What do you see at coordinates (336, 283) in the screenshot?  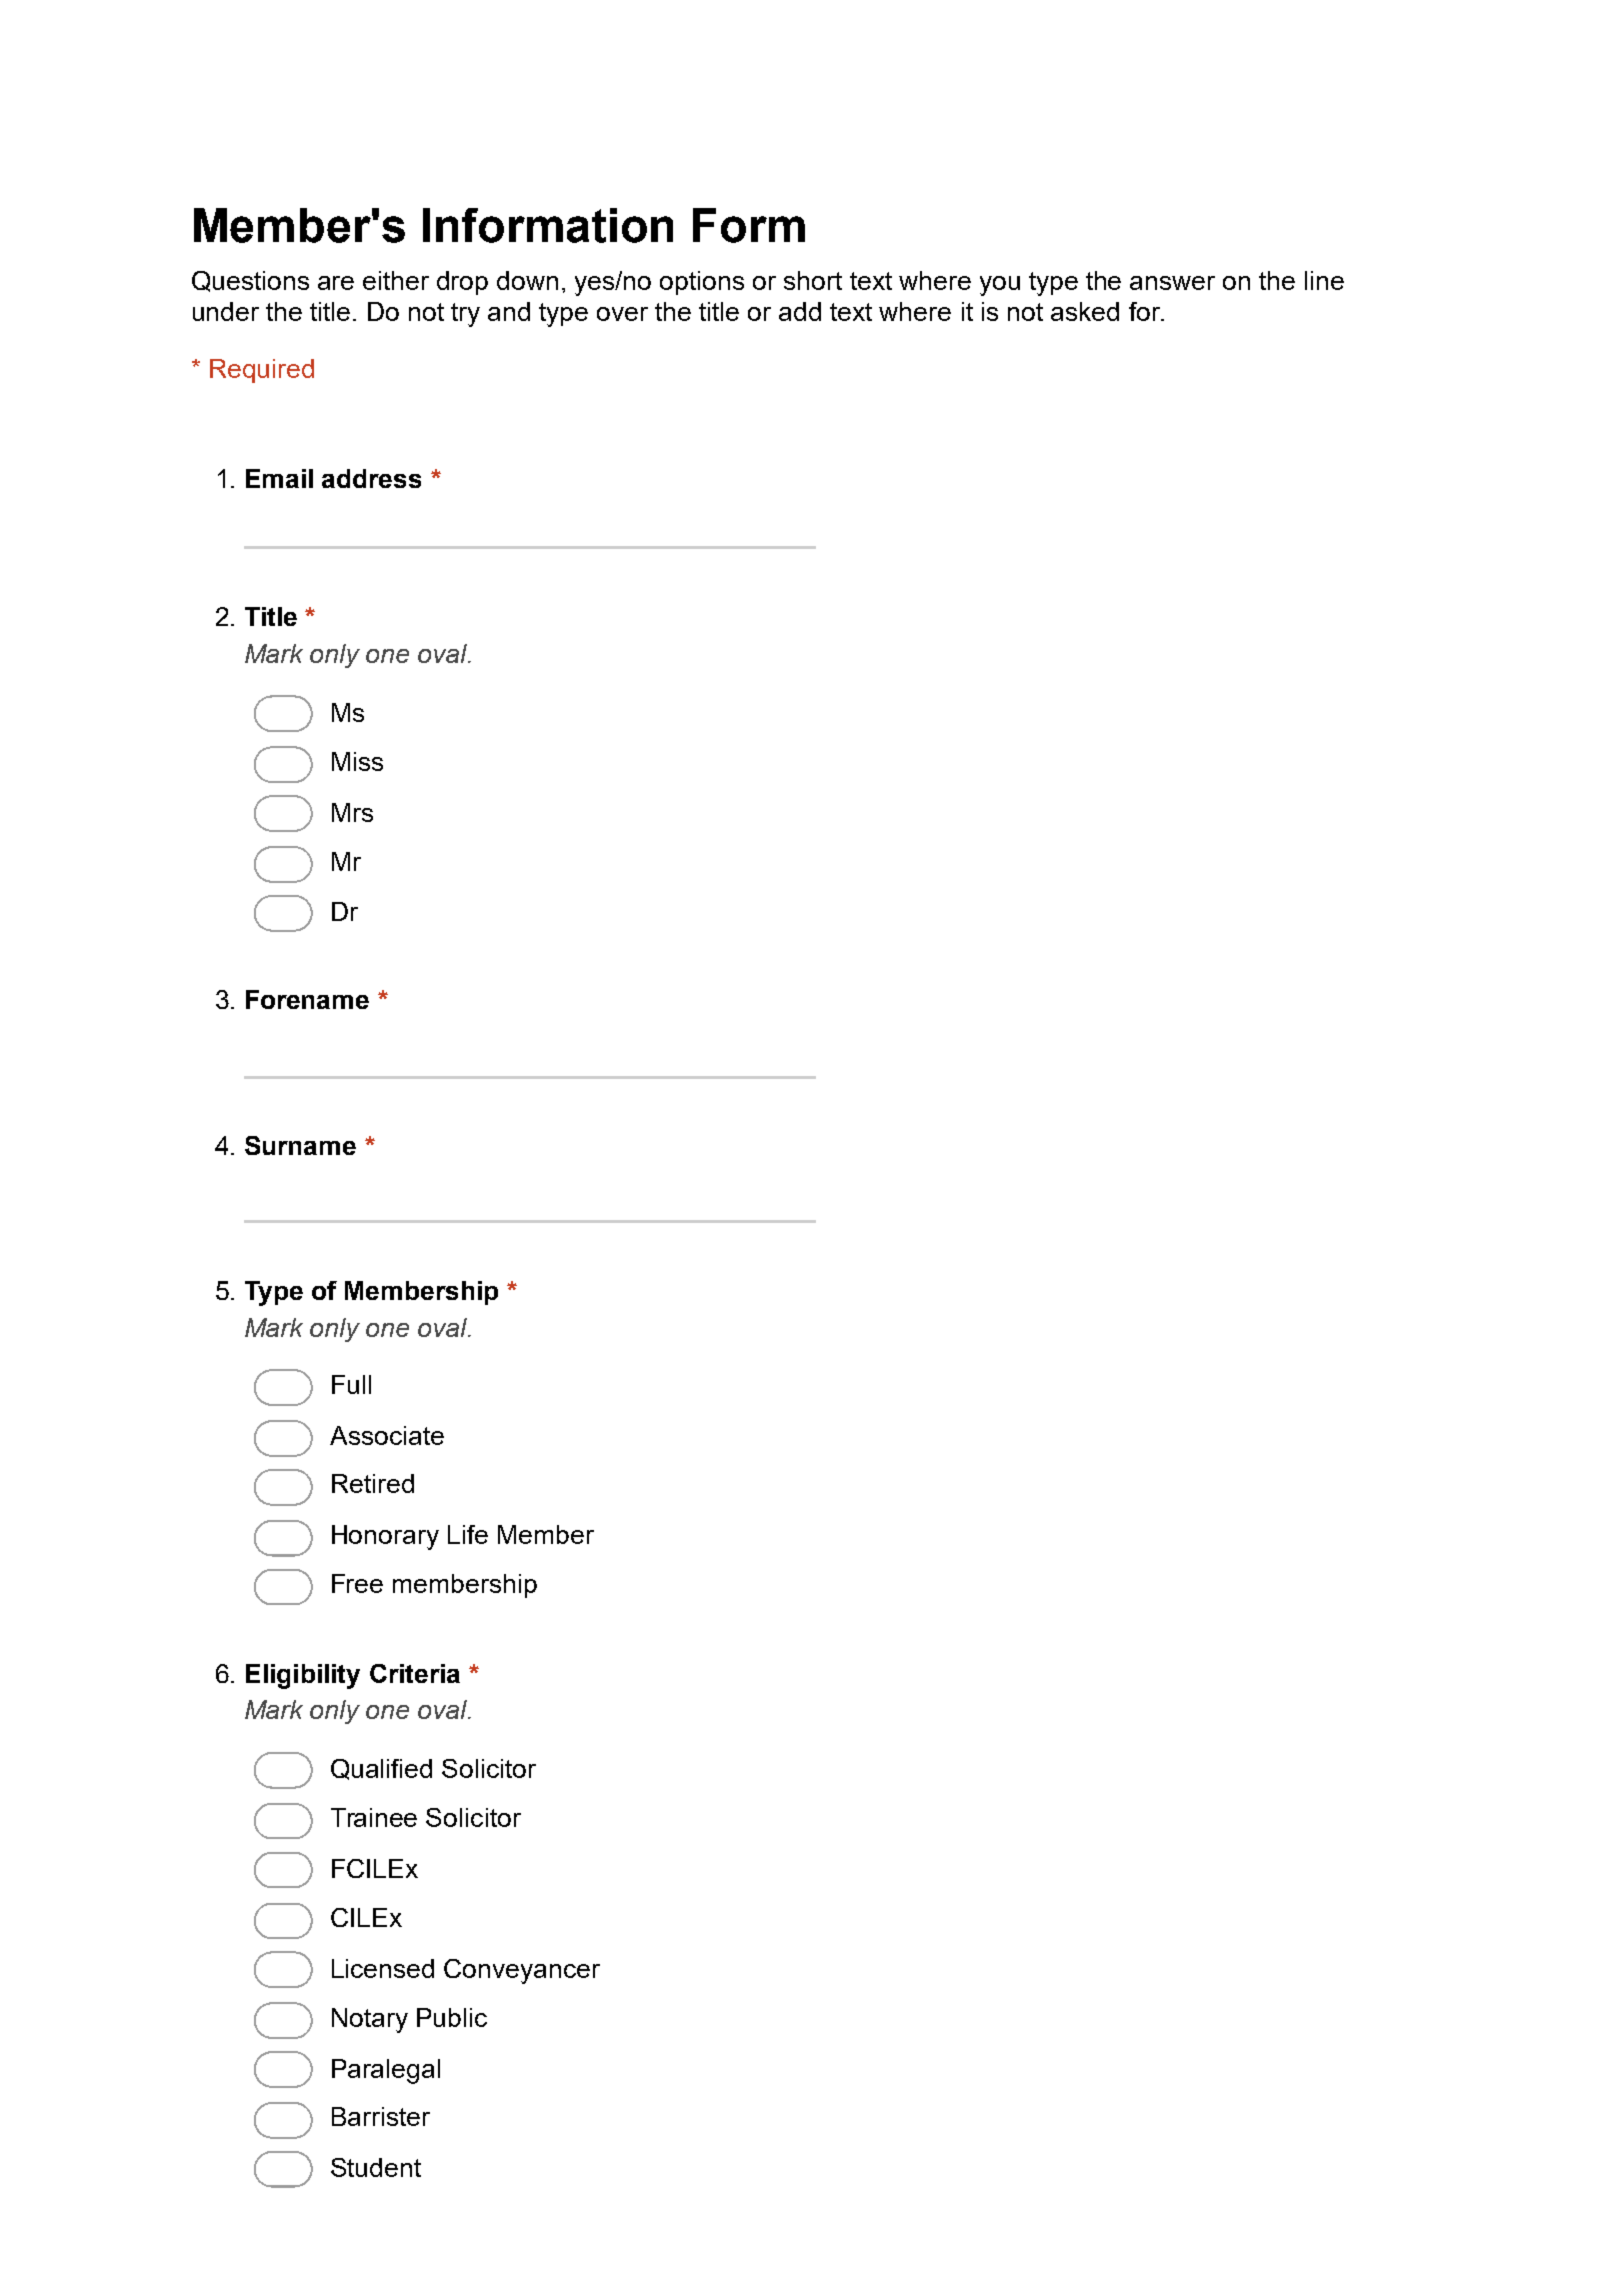 I see `are` at bounding box center [336, 283].
